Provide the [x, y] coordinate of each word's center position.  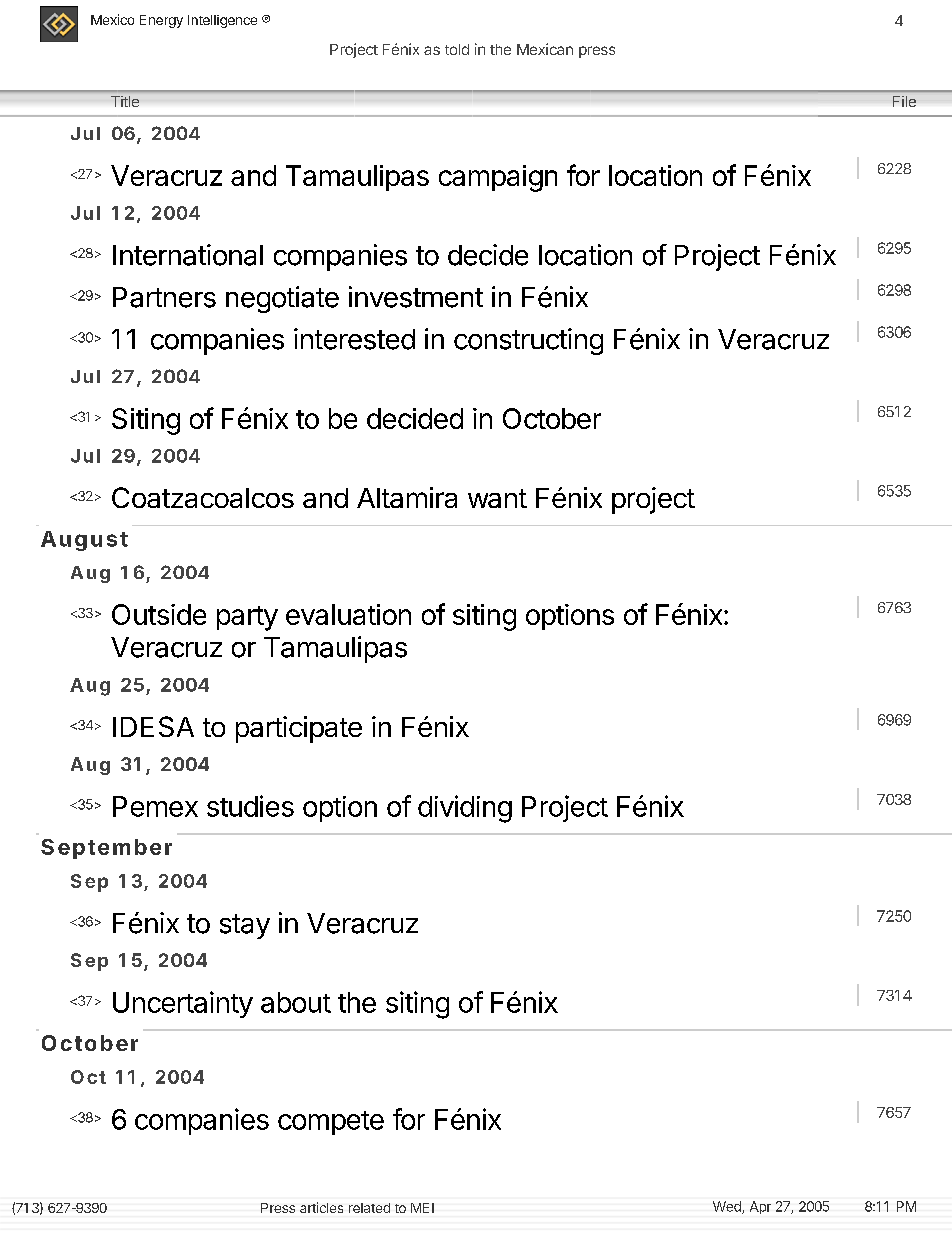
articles [321, 1207]
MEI [422, 1208]
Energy [161, 21]
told [457, 49]
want [497, 498]
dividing [465, 809]
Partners [164, 297]
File [904, 101]
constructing [528, 341]
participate [299, 729]
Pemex [155, 806]
